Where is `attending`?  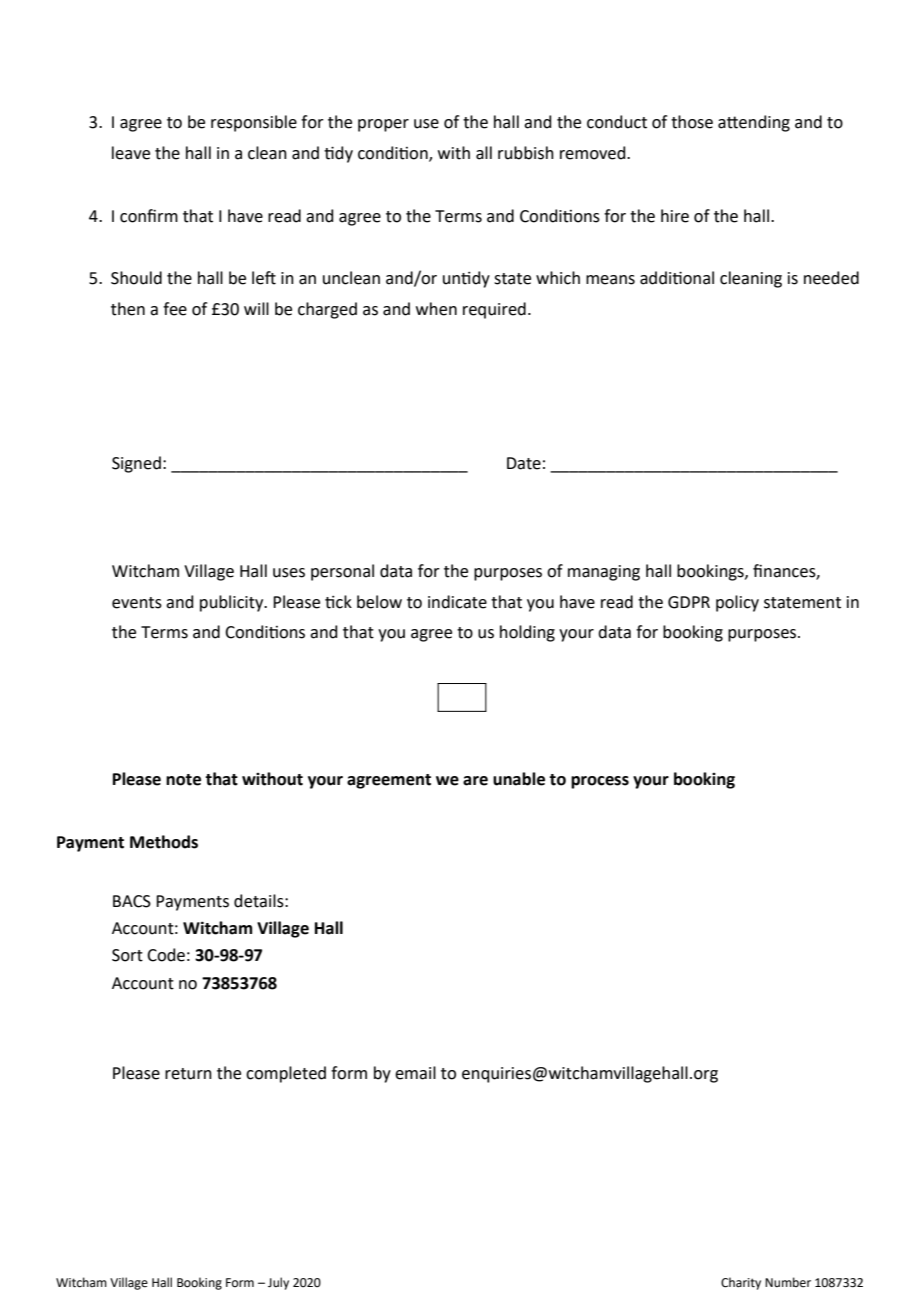
attending is located at coordinates (754, 123).
